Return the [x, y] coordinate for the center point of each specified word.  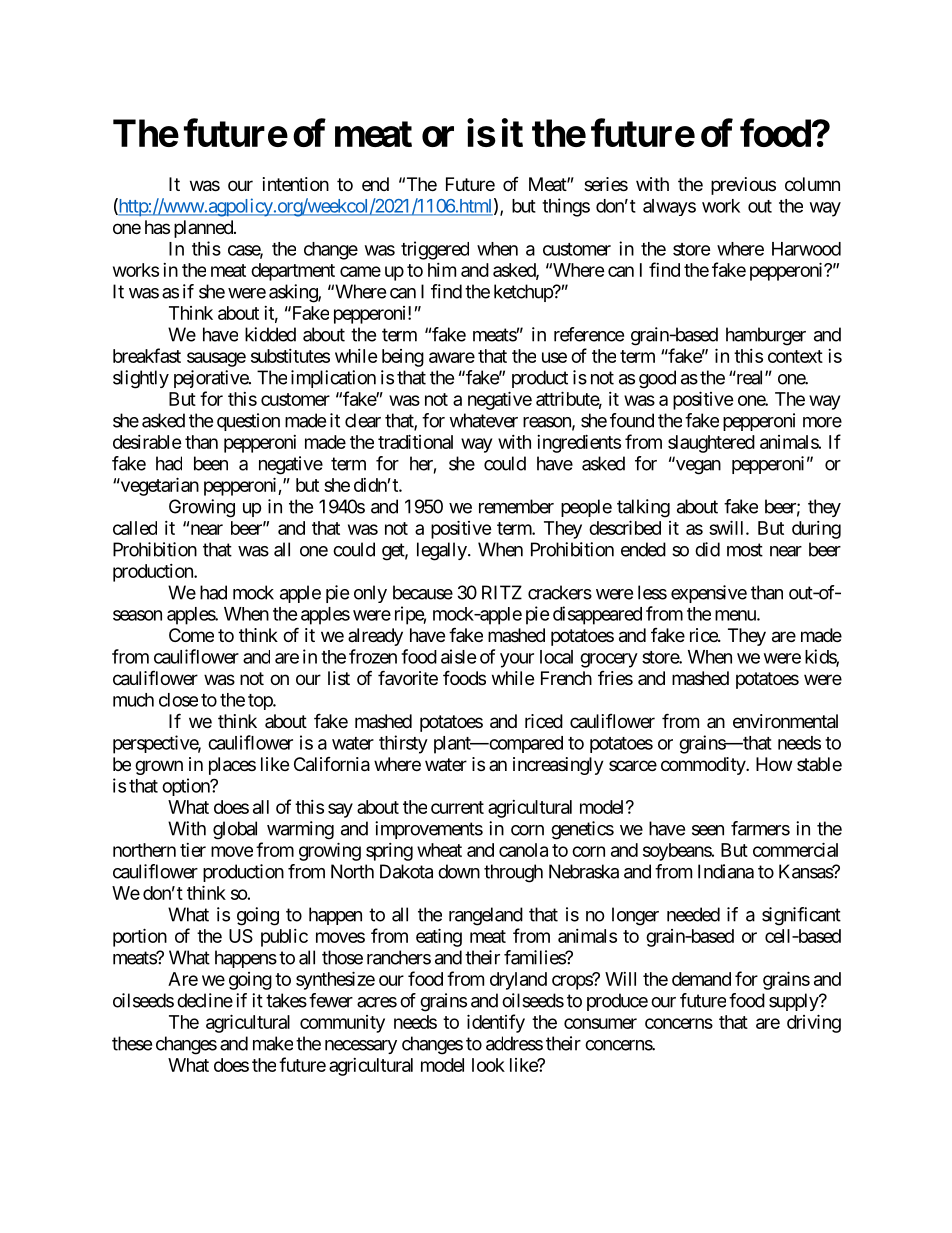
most [745, 550]
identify [496, 1023]
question [248, 422]
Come [191, 635]
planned [204, 229]
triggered [435, 250]
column [812, 184]
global [235, 830]
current [457, 807]
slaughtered [711, 444]
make [273, 1043]
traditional [415, 441]
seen [708, 830]
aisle [459, 656]
